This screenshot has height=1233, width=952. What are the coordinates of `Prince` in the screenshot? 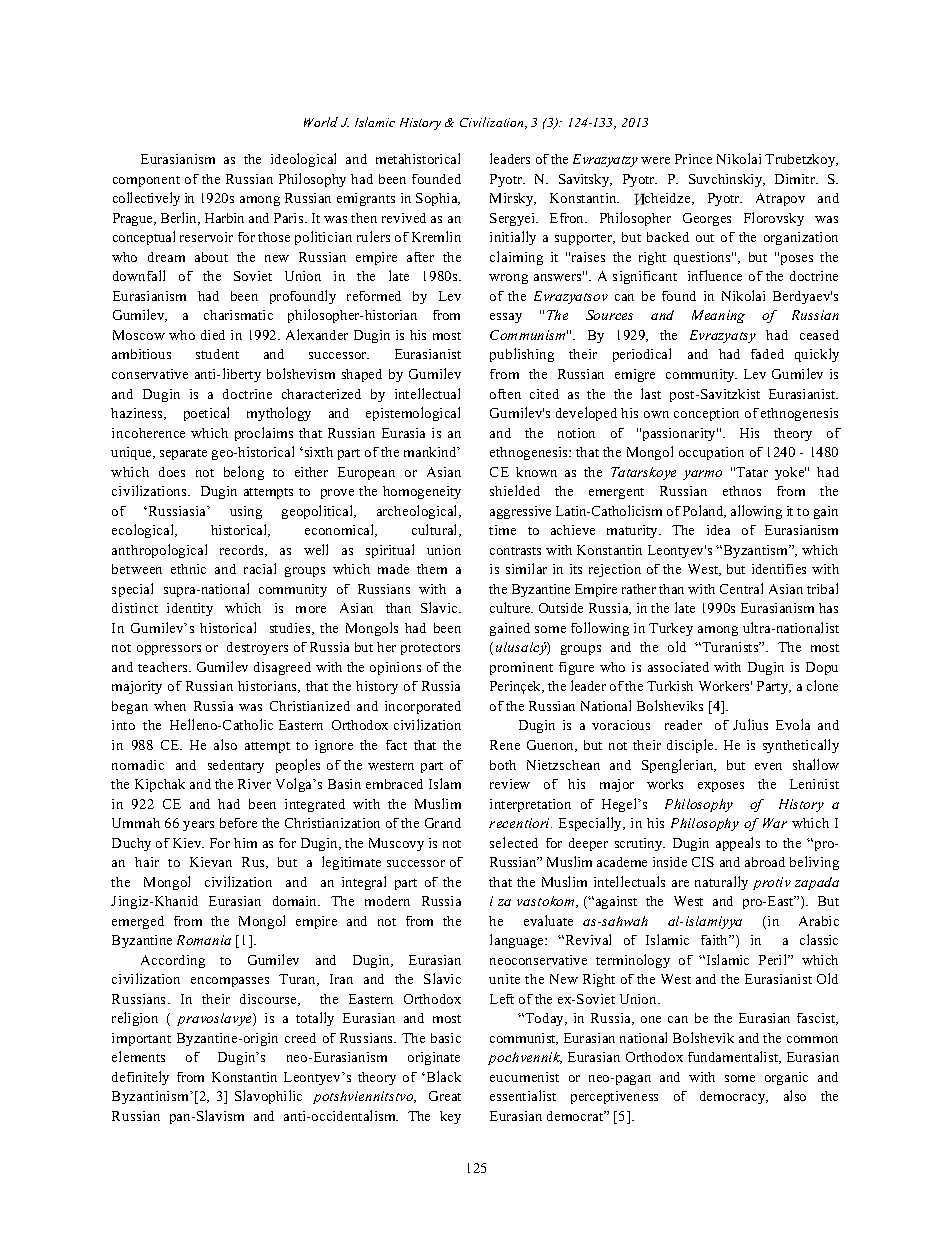 It's located at (693, 159).
